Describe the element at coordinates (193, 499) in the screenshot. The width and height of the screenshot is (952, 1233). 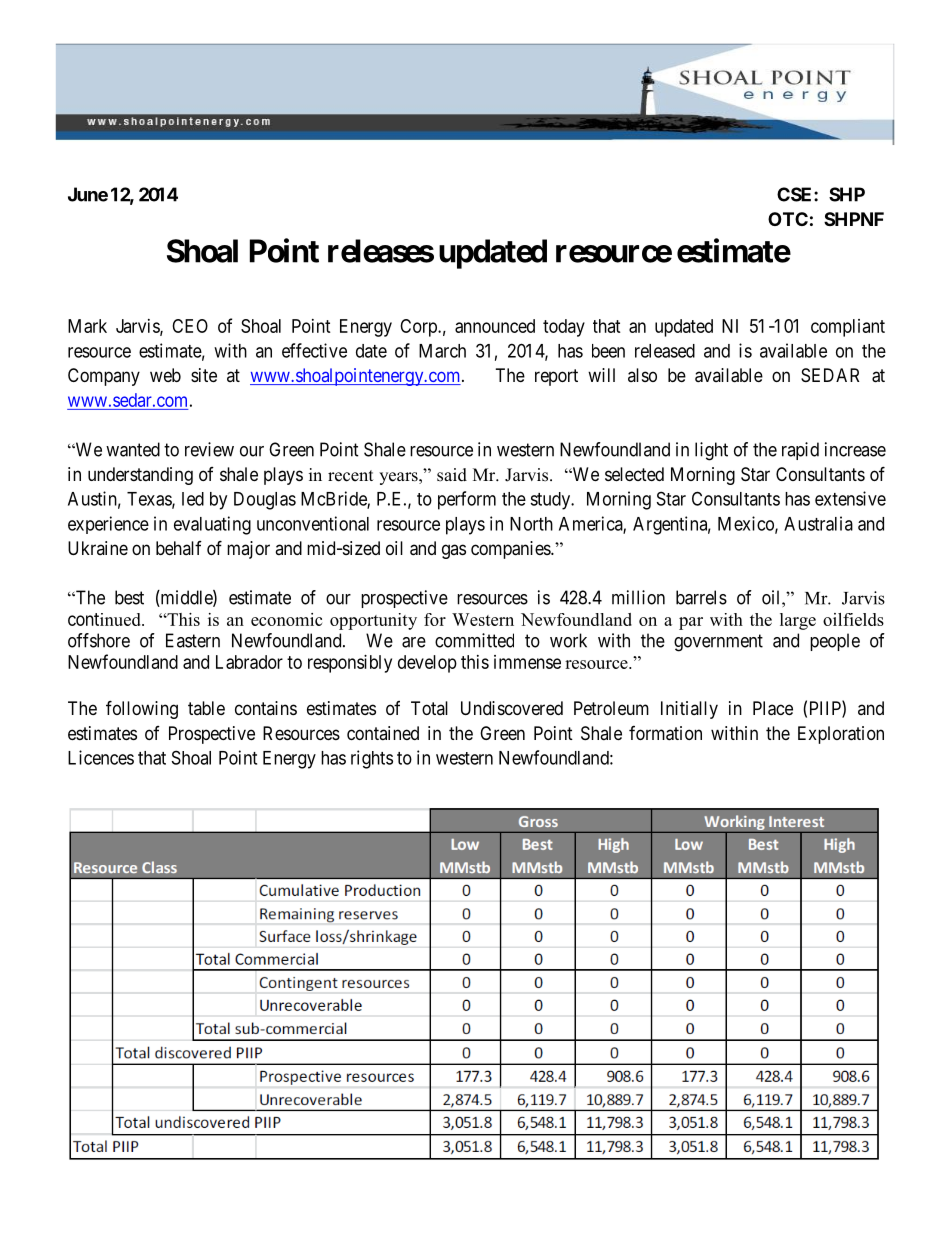
I see `led` at that location.
